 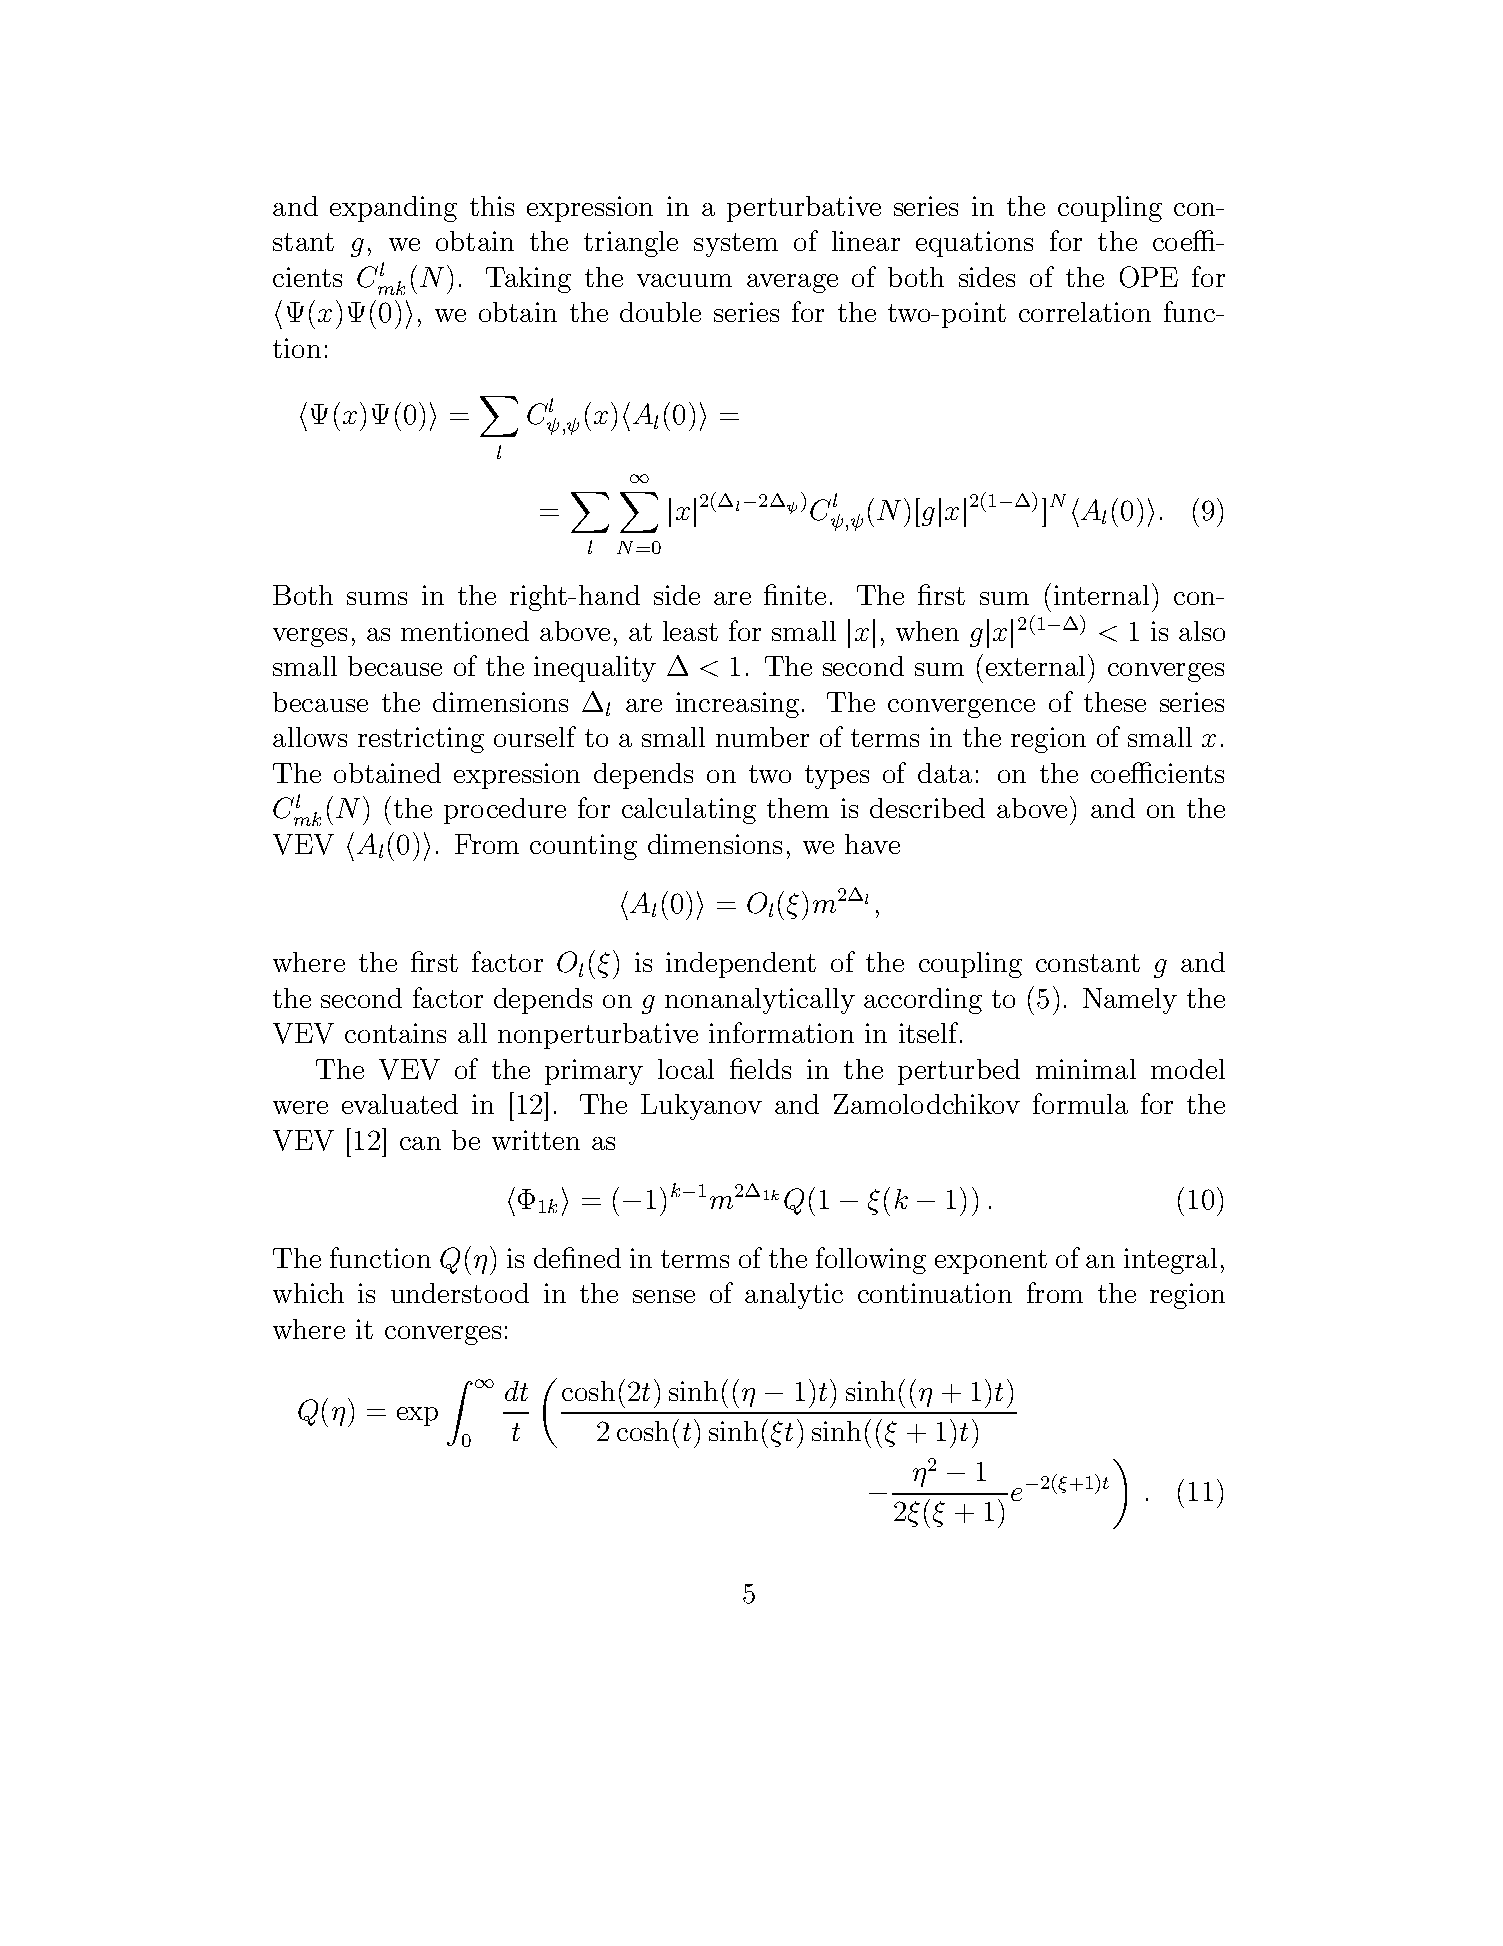 I want to click on integral, so click(x=1170, y=1261).
